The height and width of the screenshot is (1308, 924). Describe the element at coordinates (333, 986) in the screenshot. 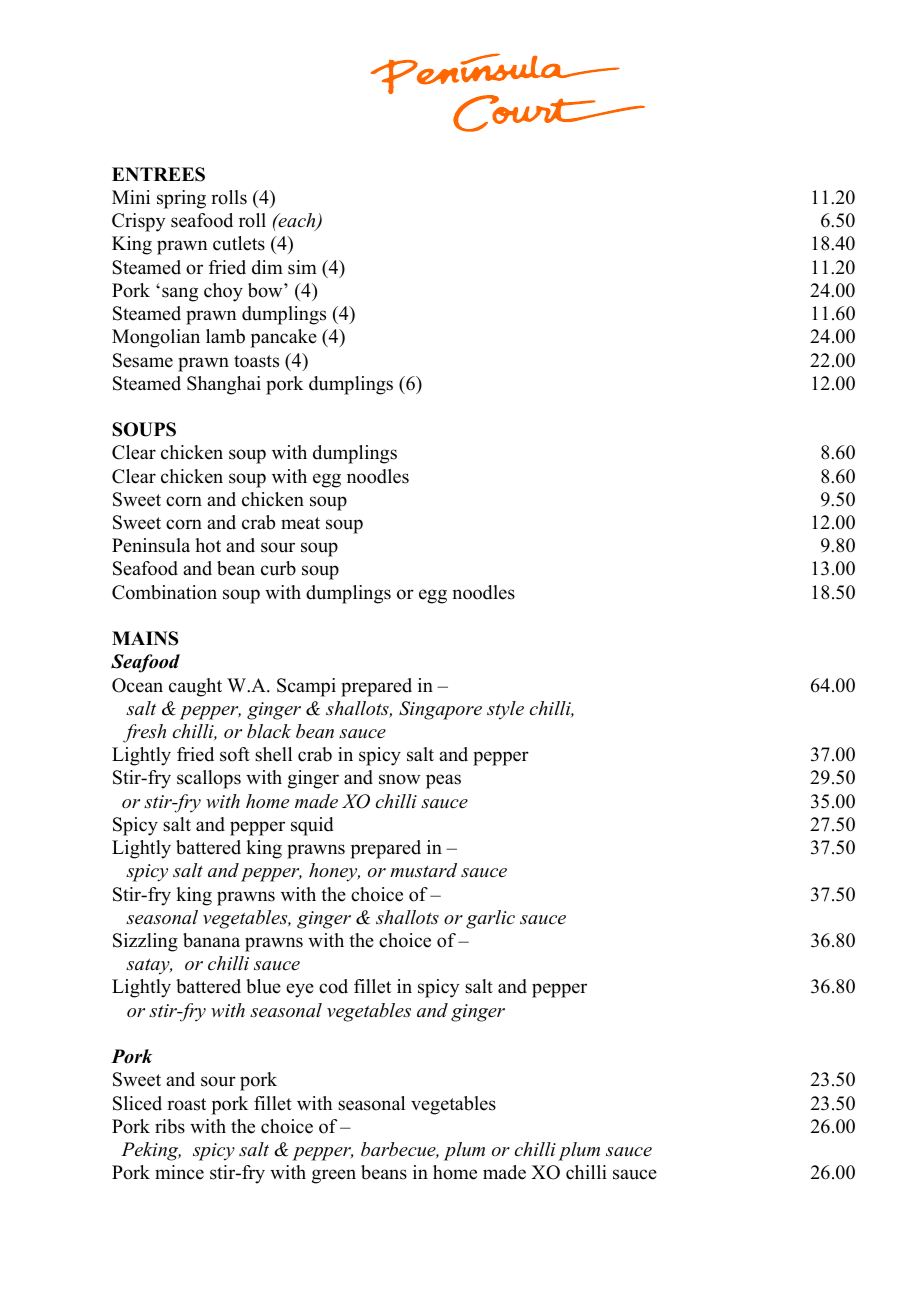

I see `cod` at that location.
